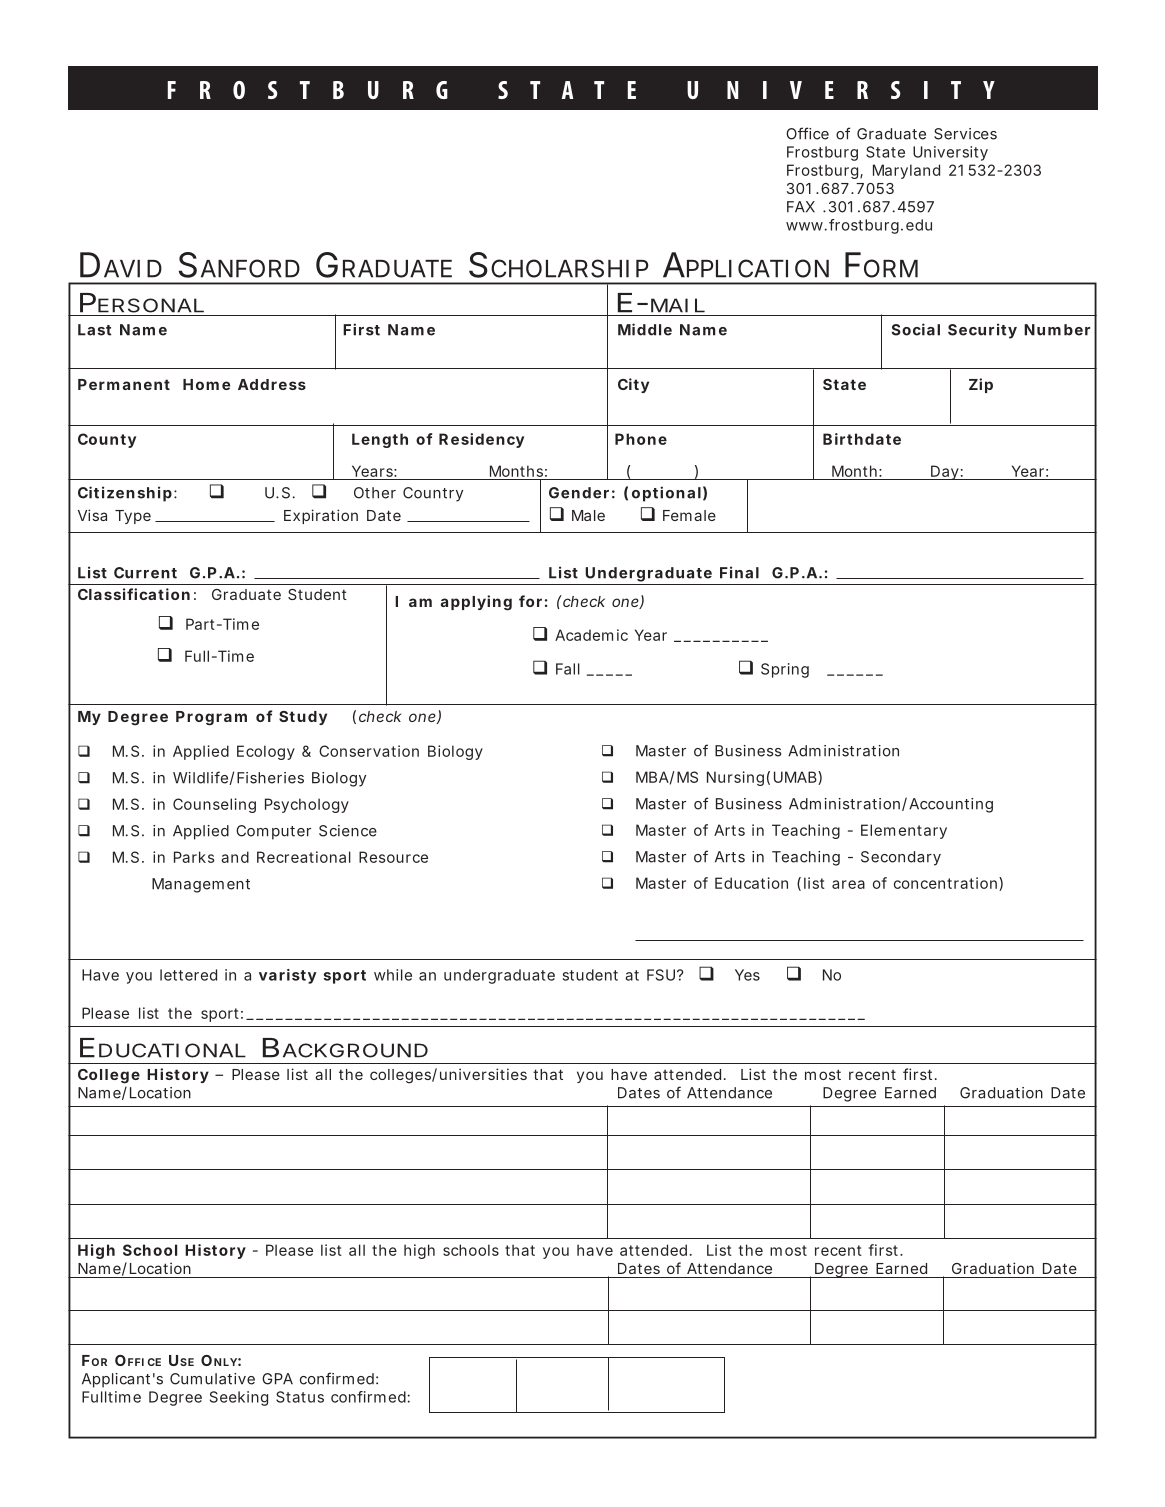  What do you see at coordinates (94, 330) in the screenshot?
I see `Last` at bounding box center [94, 330].
